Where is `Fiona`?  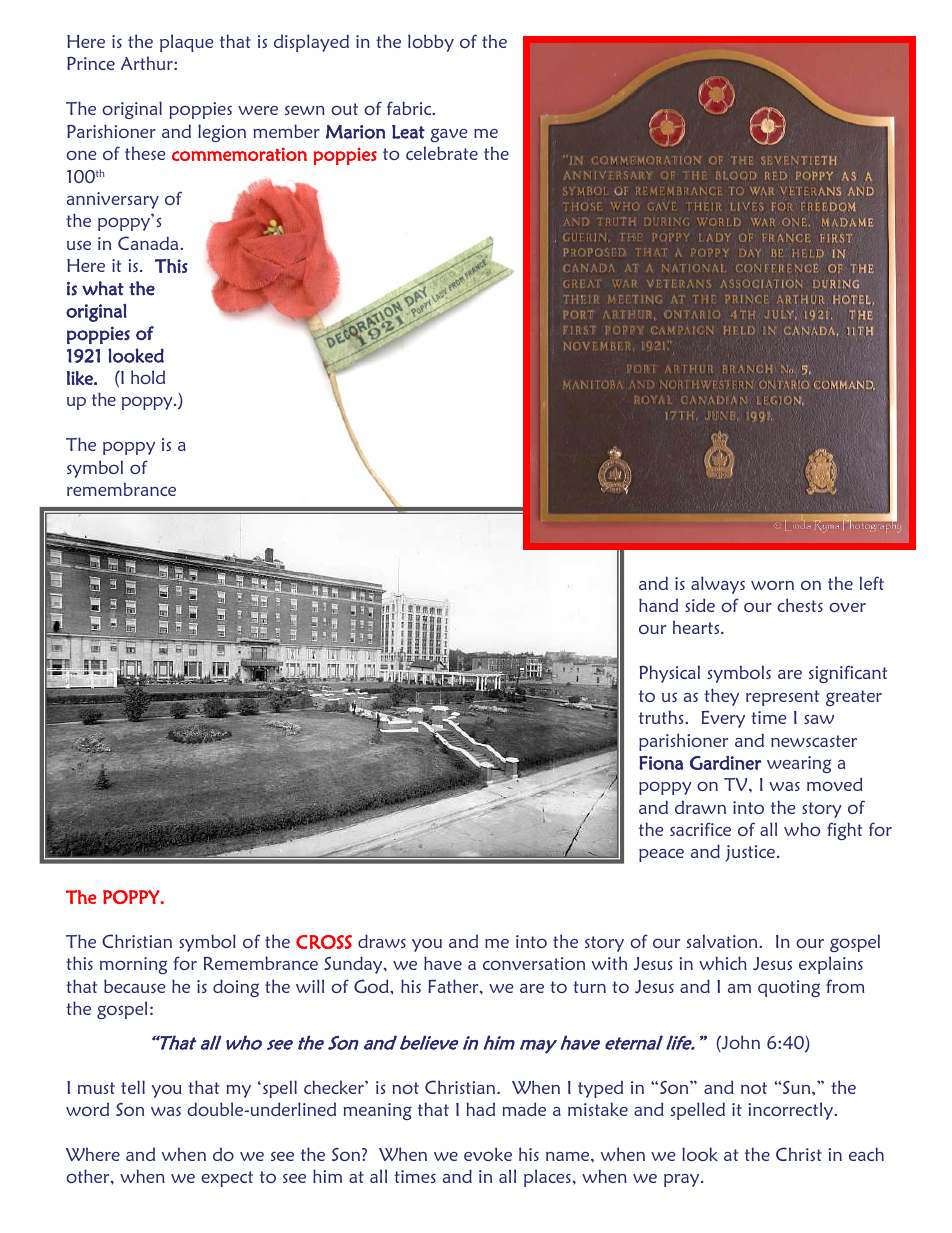 Fiona is located at coordinates (661, 763).
